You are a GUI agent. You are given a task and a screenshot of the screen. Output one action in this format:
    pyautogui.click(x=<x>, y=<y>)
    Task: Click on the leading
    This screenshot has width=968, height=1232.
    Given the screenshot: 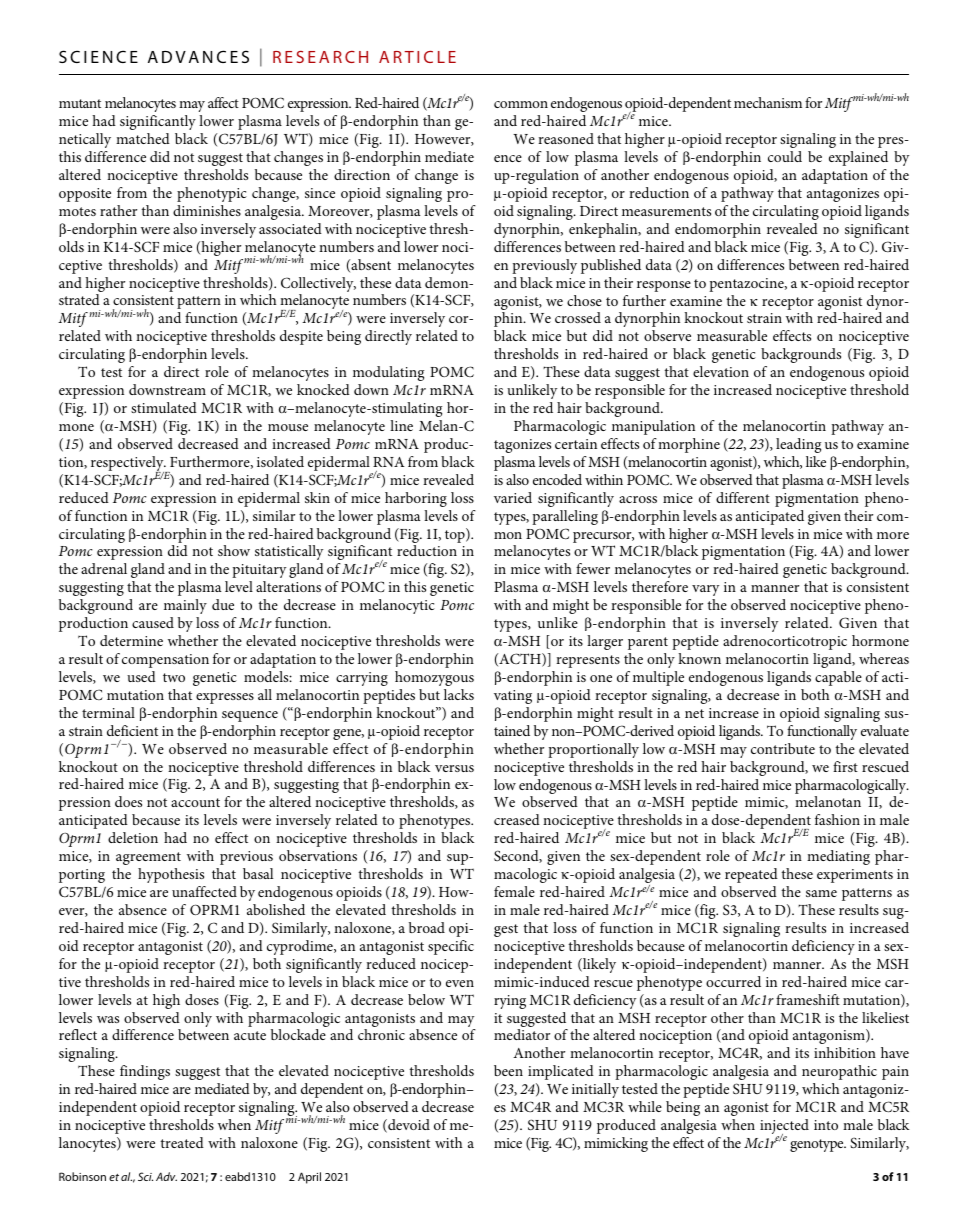 What is the action you would take?
    pyautogui.click(x=798, y=445)
